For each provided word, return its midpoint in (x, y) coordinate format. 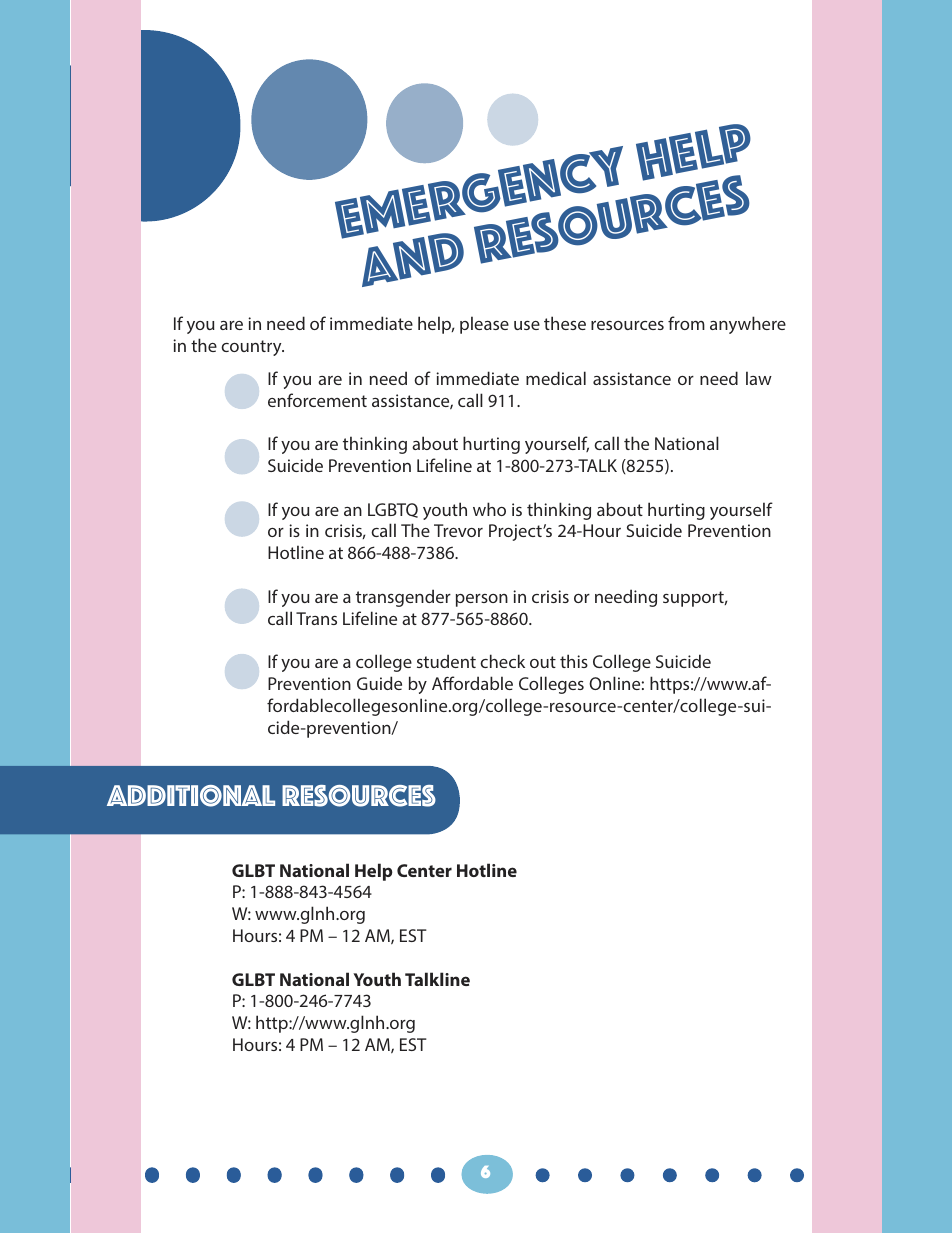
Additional (191, 796)
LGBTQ (393, 510)
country (252, 348)
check (502, 661)
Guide (379, 683)
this (574, 661)
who (489, 509)
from (686, 323)
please (484, 325)
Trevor (458, 530)
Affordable (472, 683)
